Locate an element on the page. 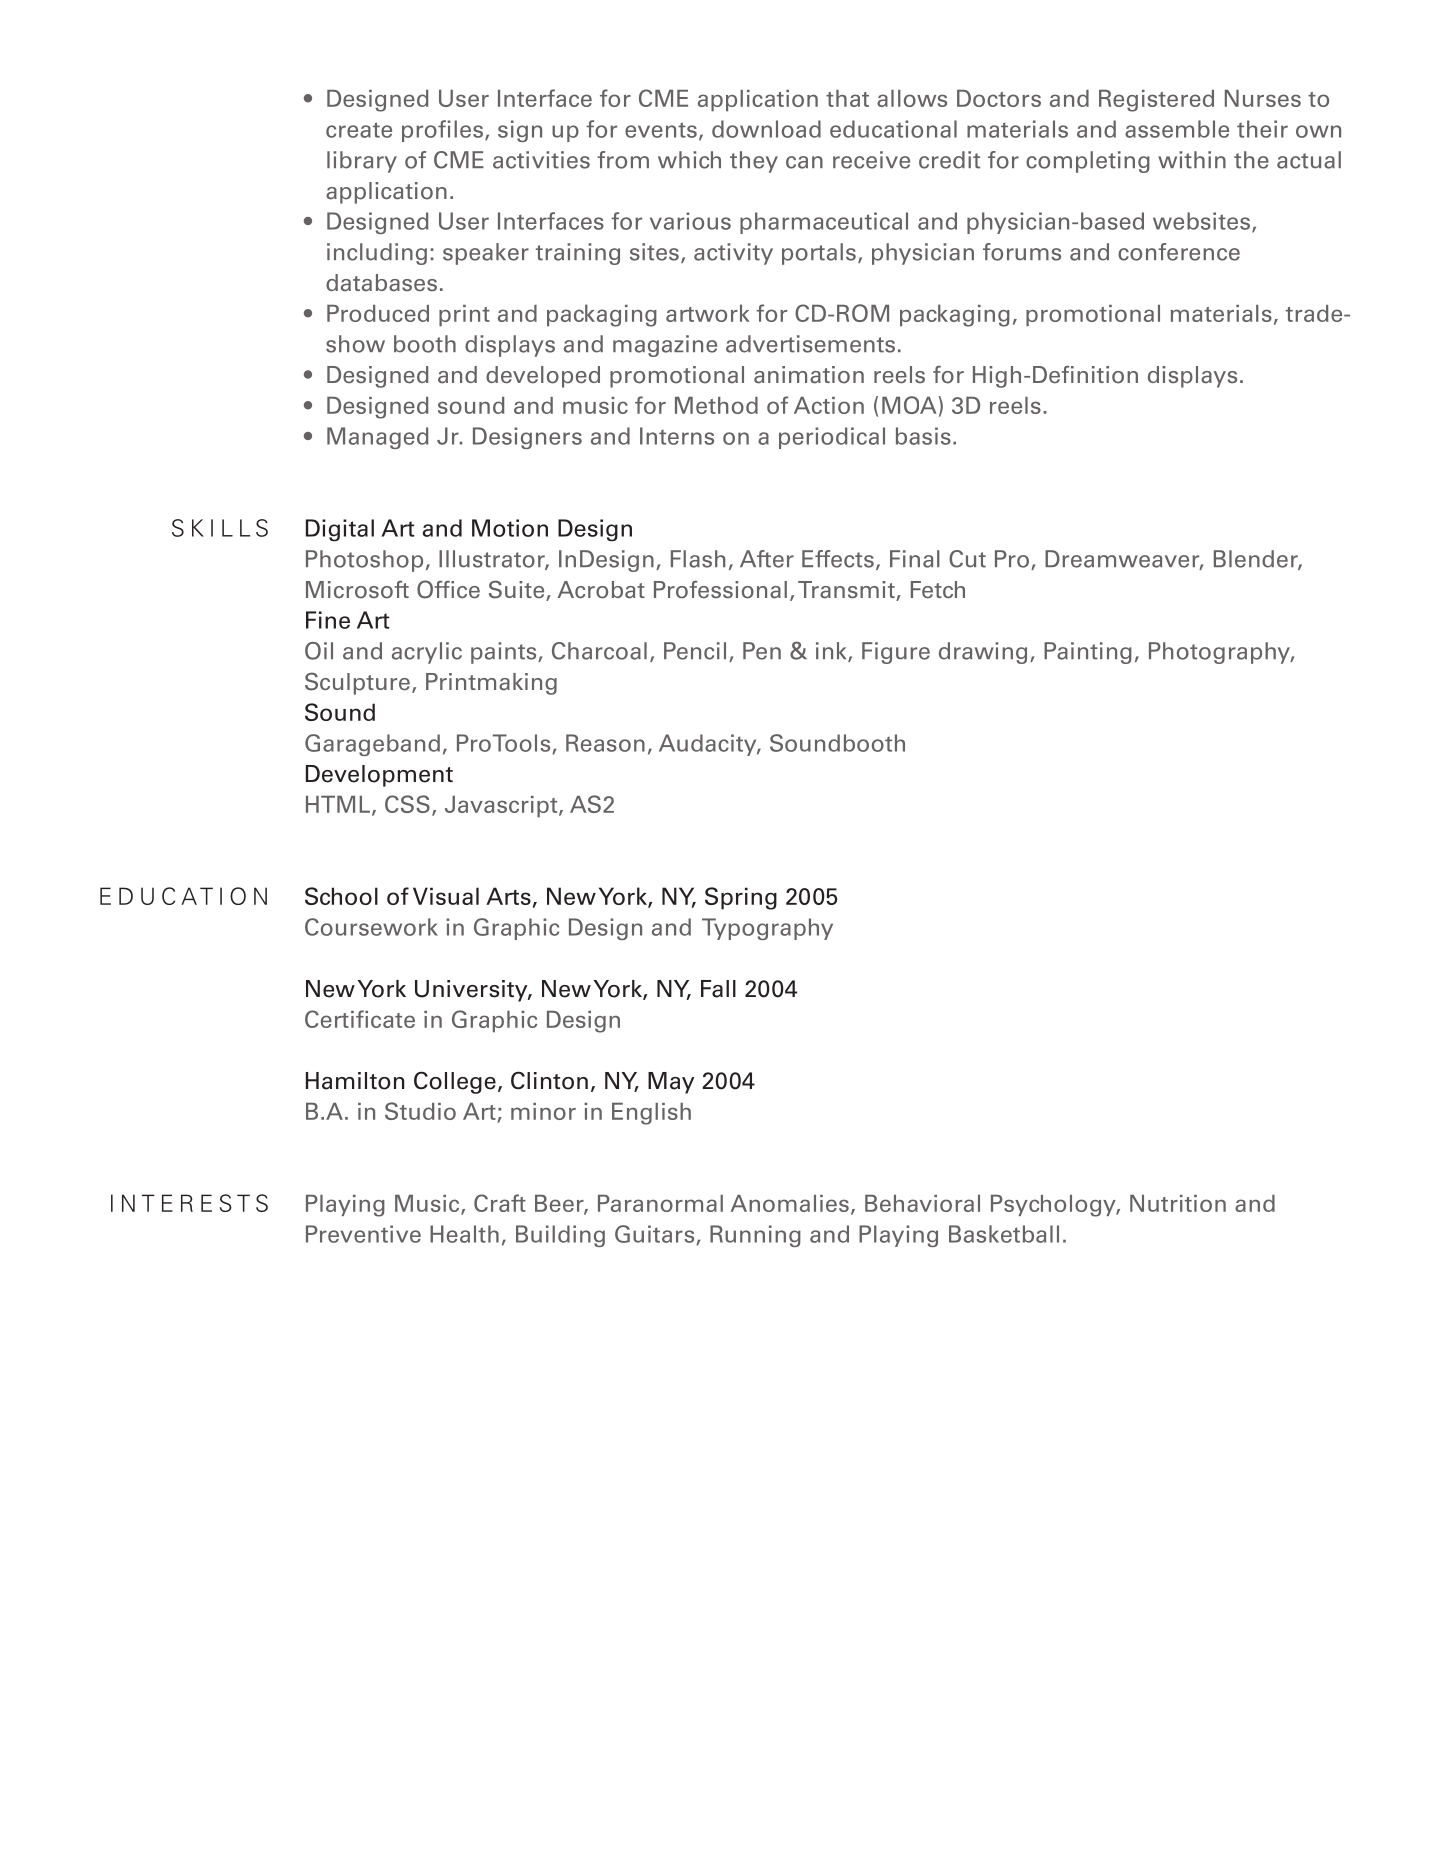 This image has height=1870, width=1445. Spring is located at coordinates (741, 898).
